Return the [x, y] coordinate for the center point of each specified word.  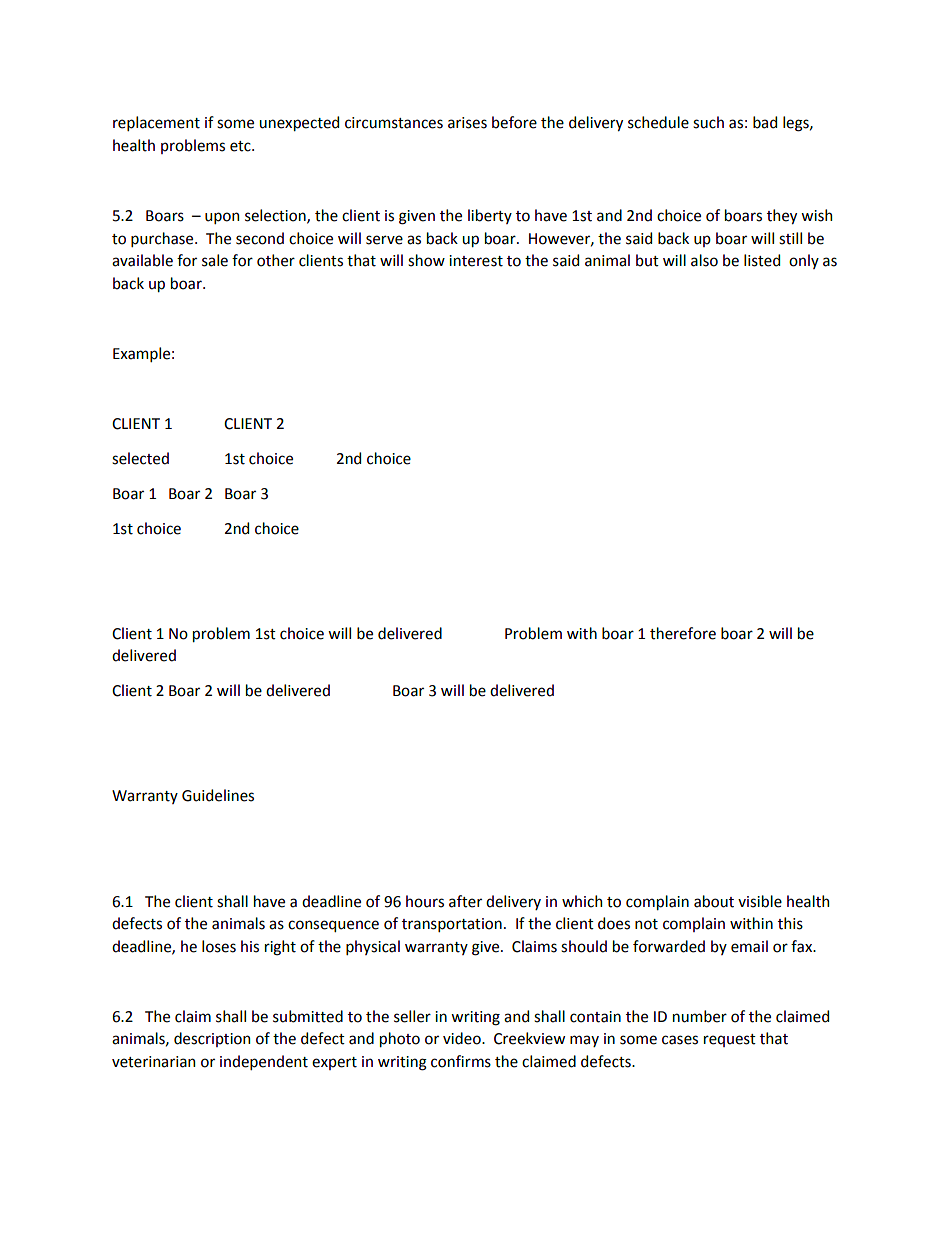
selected [140, 458]
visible [760, 901]
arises [467, 123]
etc [241, 146]
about [714, 901]
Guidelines [218, 795]
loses [219, 946]
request [730, 1040]
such [708, 122]
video [463, 1038]
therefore [683, 633]
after [465, 901]
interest [476, 261]
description [212, 1039]
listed [762, 260]
